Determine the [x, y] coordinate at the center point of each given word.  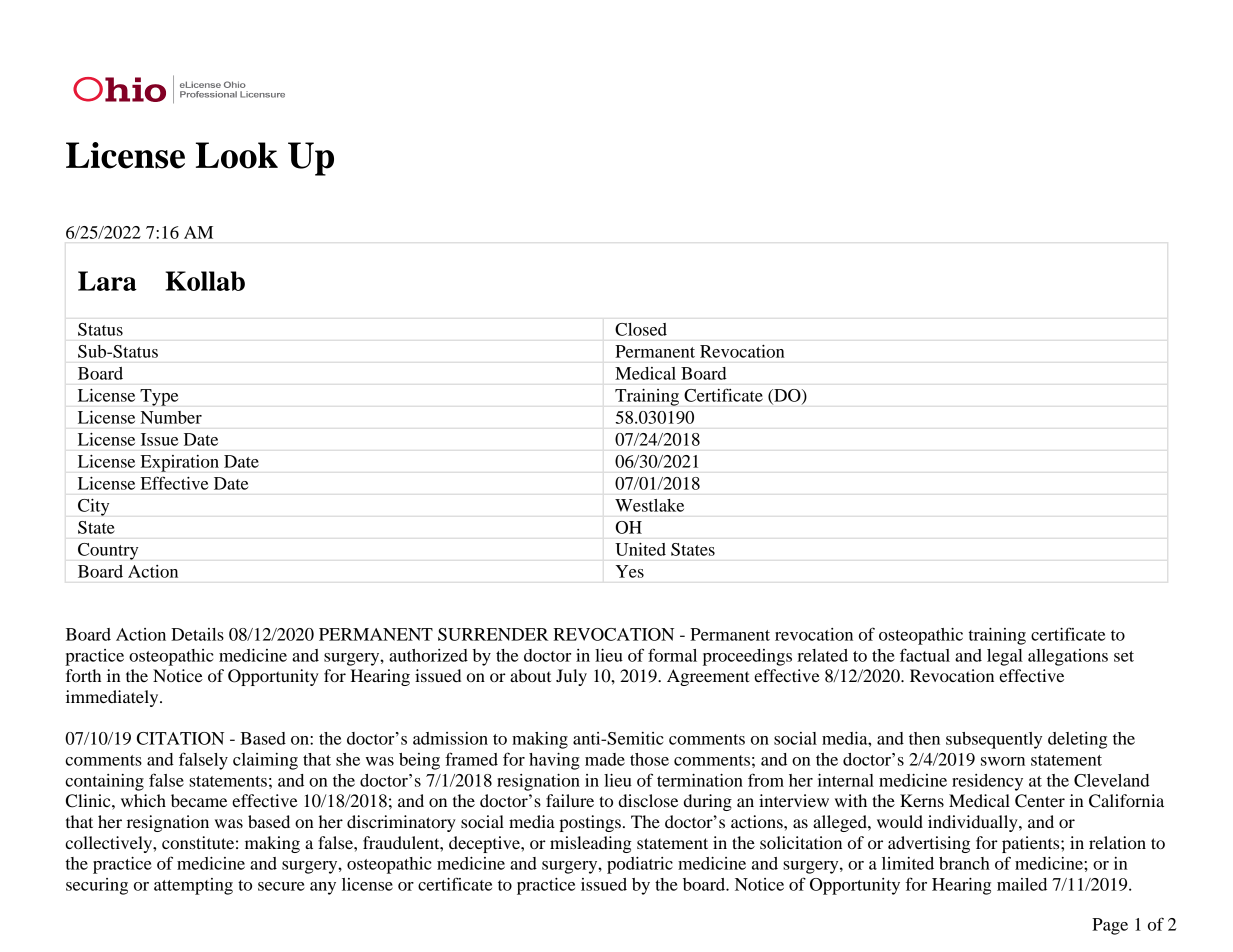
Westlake [649, 505]
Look [237, 155]
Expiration [180, 463]
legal [1005, 657]
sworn [1003, 761]
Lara [107, 281]
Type [159, 397]
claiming [265, 761]
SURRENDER [493, 634]
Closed [641, 329]
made [605, 759]
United [640, 549]
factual [925, 655]
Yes [630, 571]
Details [197, 634]
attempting [193, 886]
